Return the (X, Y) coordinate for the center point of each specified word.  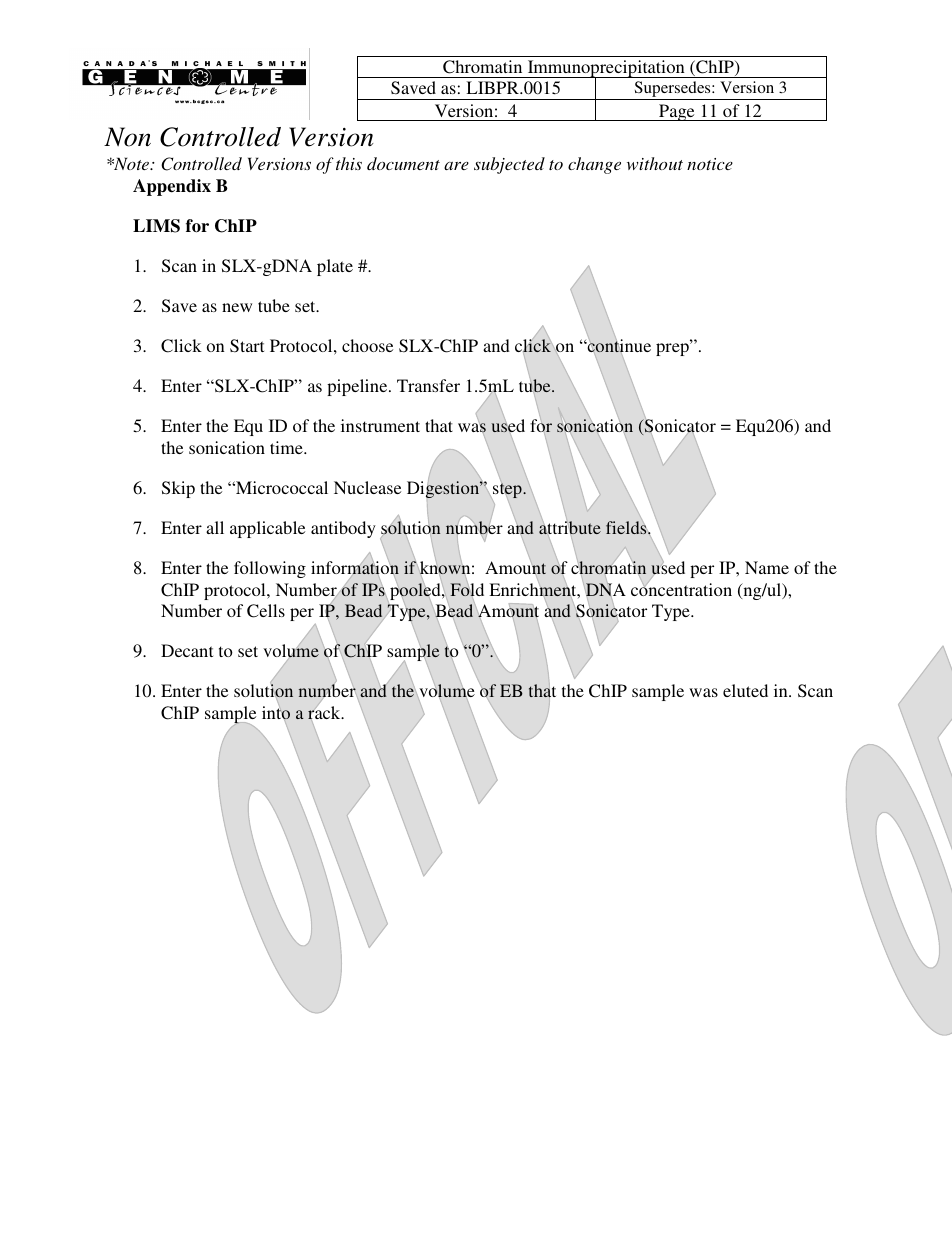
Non (127, 137)
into (276, 713)
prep (673, 348)
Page (677, 112)
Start (247, 346)
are (456, 166)
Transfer (428, 385)
